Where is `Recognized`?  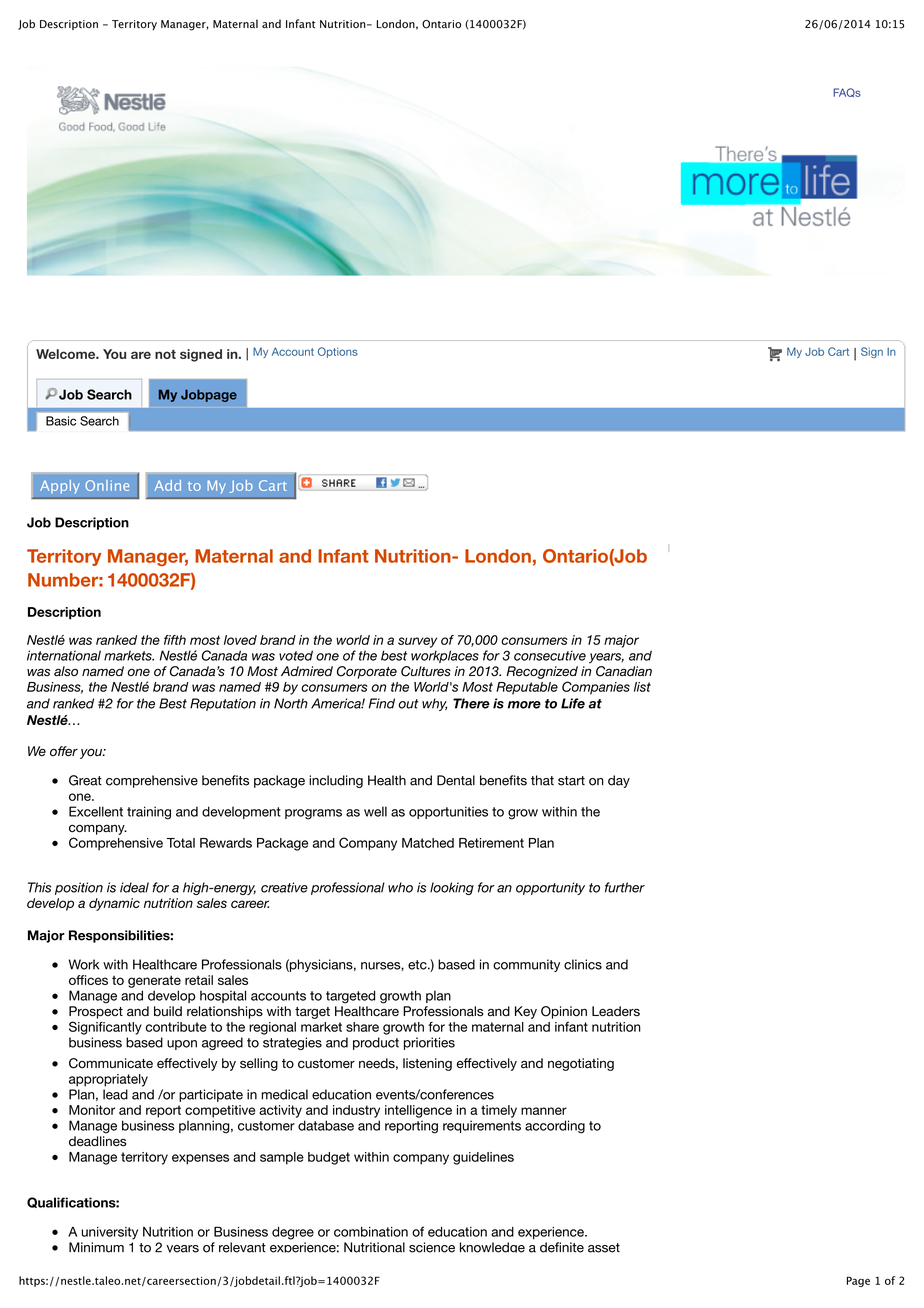
Recognized is located at coordinates (542, 672).
